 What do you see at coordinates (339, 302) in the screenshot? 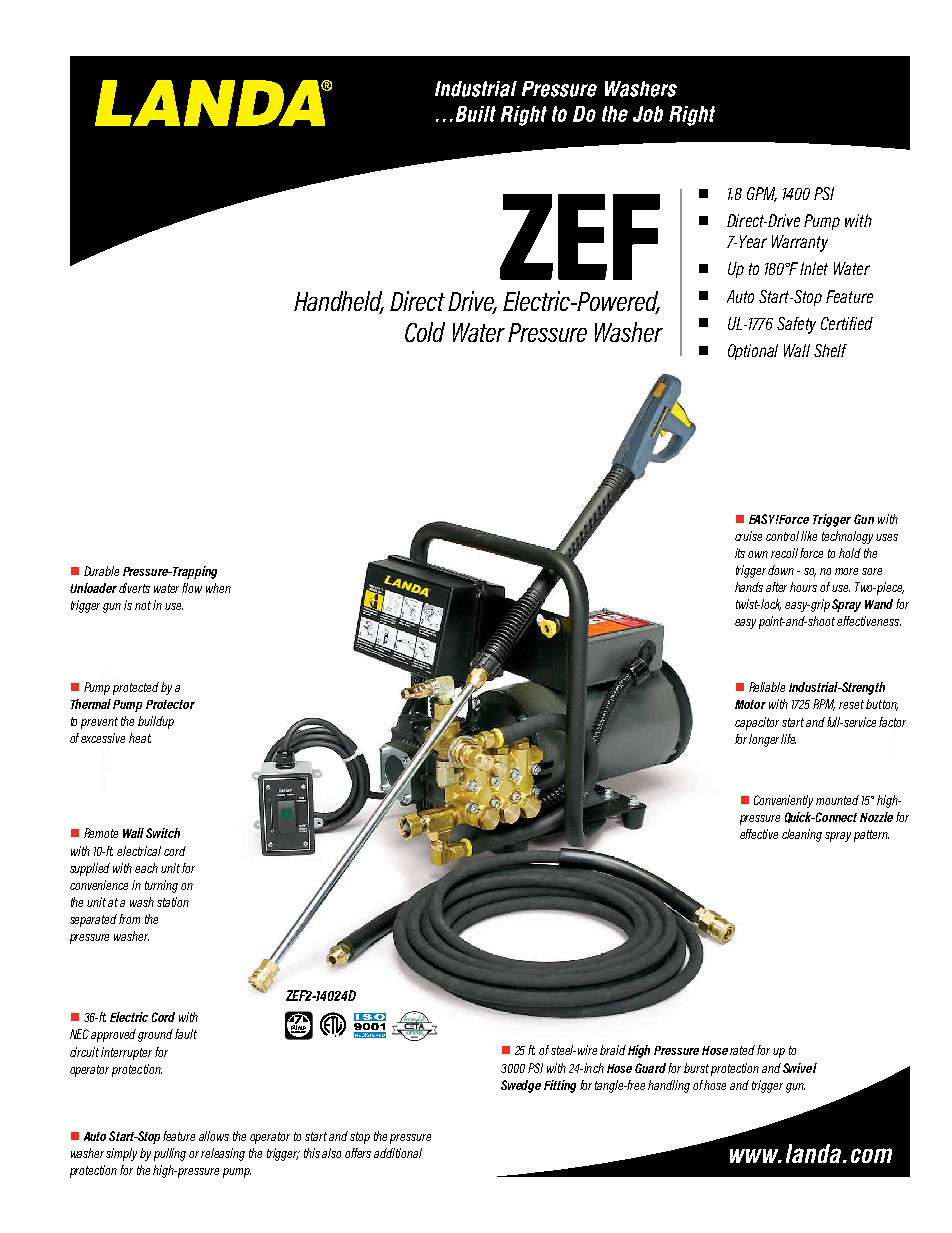
I see `Handheld` at bounding box center [339, 302].
